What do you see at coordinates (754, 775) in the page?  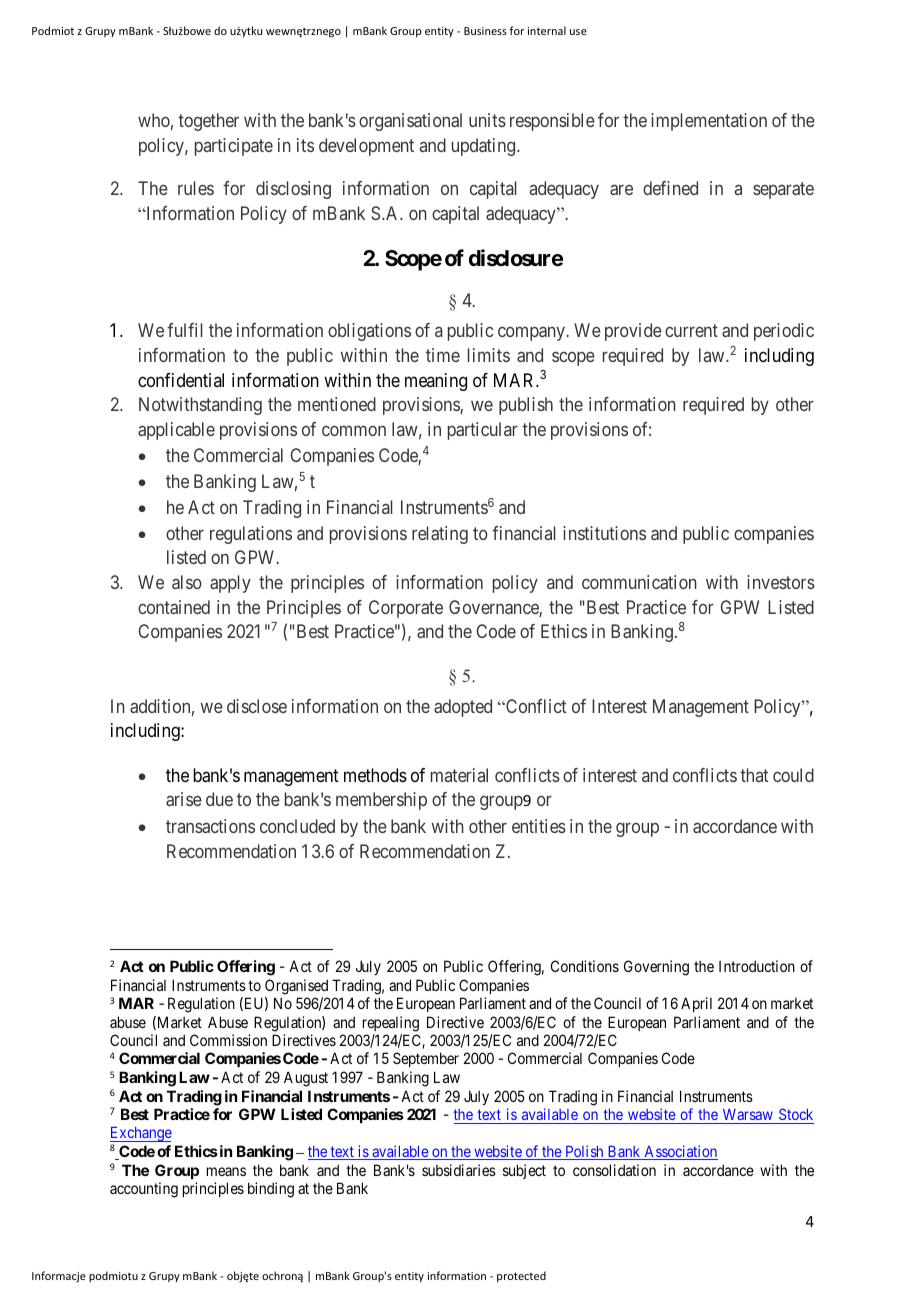 I see `that` at bounding box center [754, 775].
